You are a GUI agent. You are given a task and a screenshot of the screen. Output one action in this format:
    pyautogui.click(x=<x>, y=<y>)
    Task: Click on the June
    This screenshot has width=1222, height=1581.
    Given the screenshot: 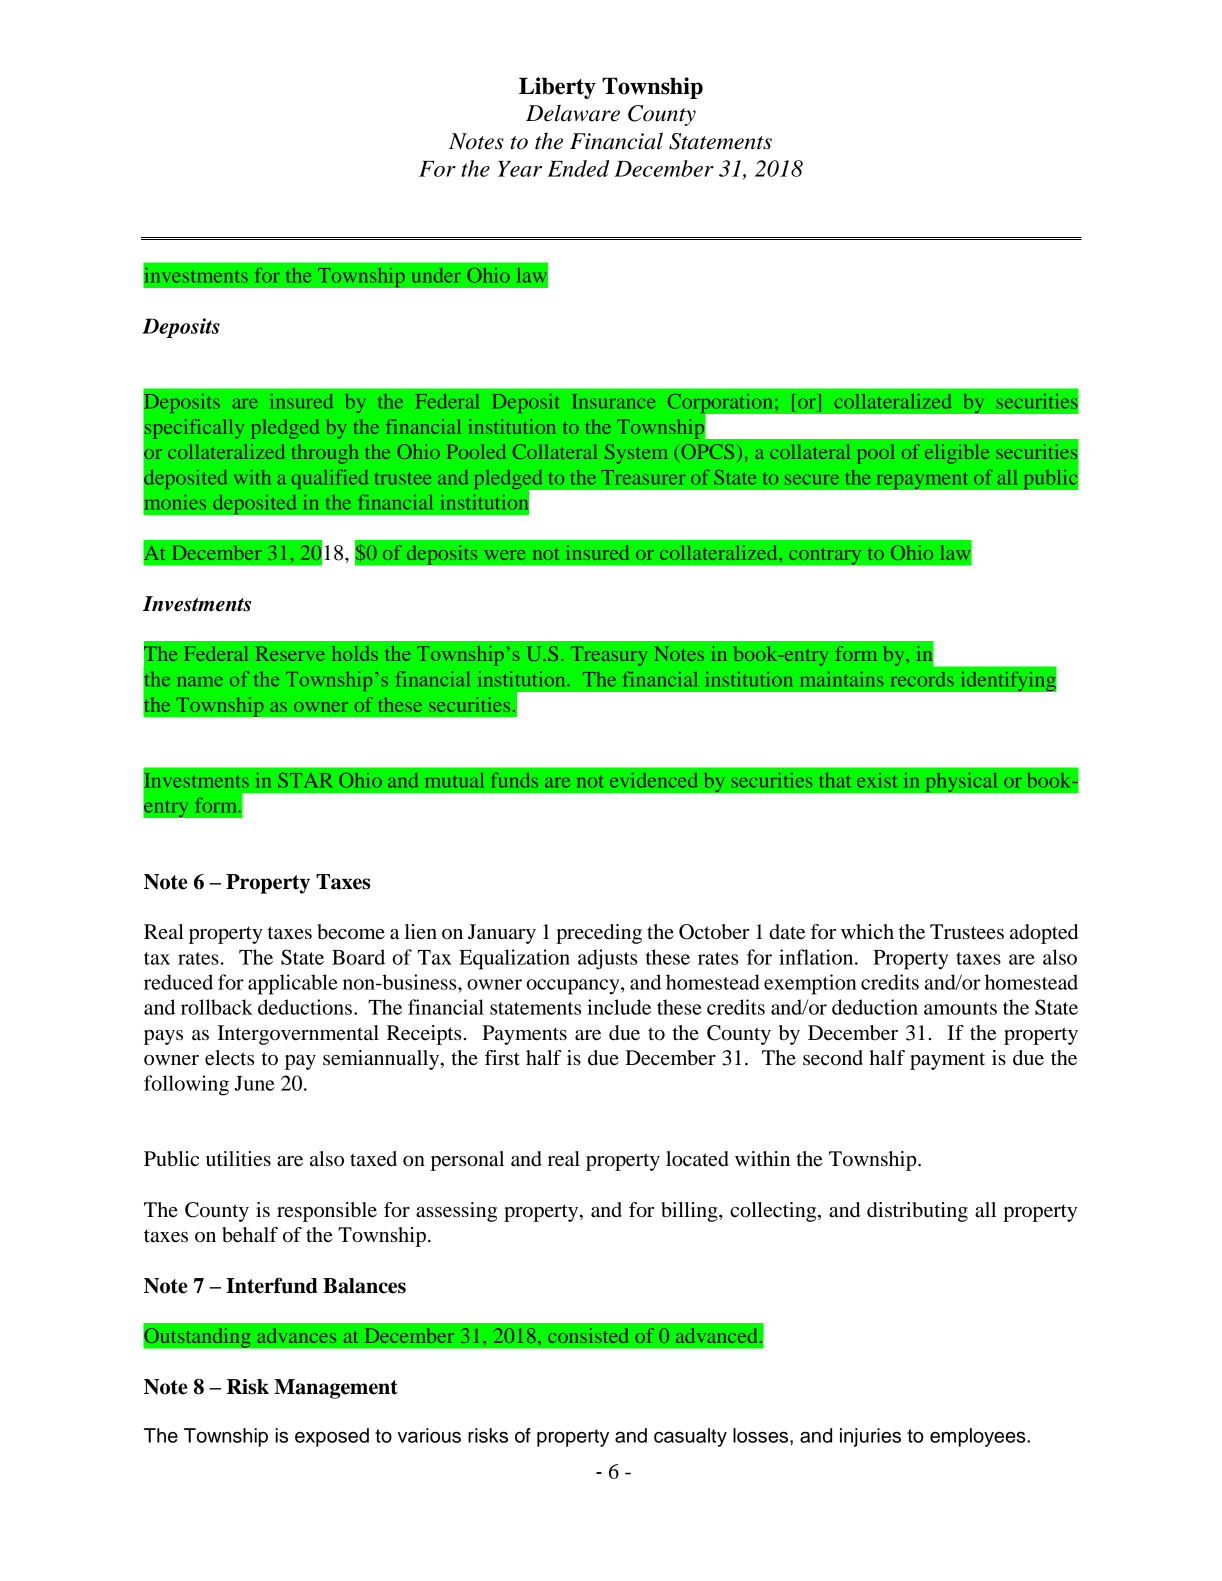 What is the action you would take?
    pyautogui.click(x=254, y=1083)
